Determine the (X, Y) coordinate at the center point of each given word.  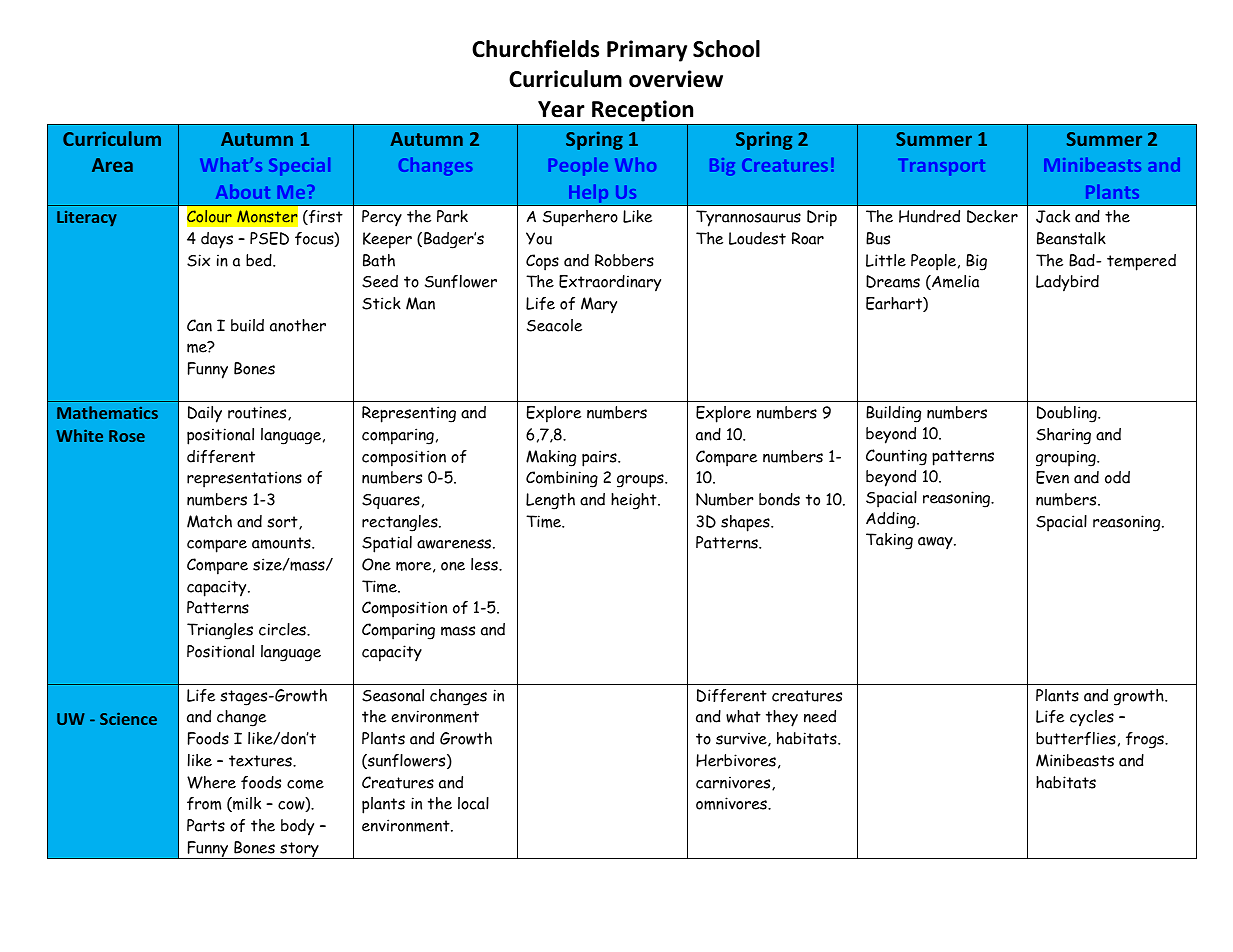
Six (198, 260)
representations (244, 479)
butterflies (1076, 738)
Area (112, 165)
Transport (941, 167)
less (485, 564)
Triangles (220, 631)
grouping (1067, 459)
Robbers (624, 260)
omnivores (732, 803)
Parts (206, 825)
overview (676, 79)
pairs (600, 458)
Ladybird (1067, 283)
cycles (1092, 718)
